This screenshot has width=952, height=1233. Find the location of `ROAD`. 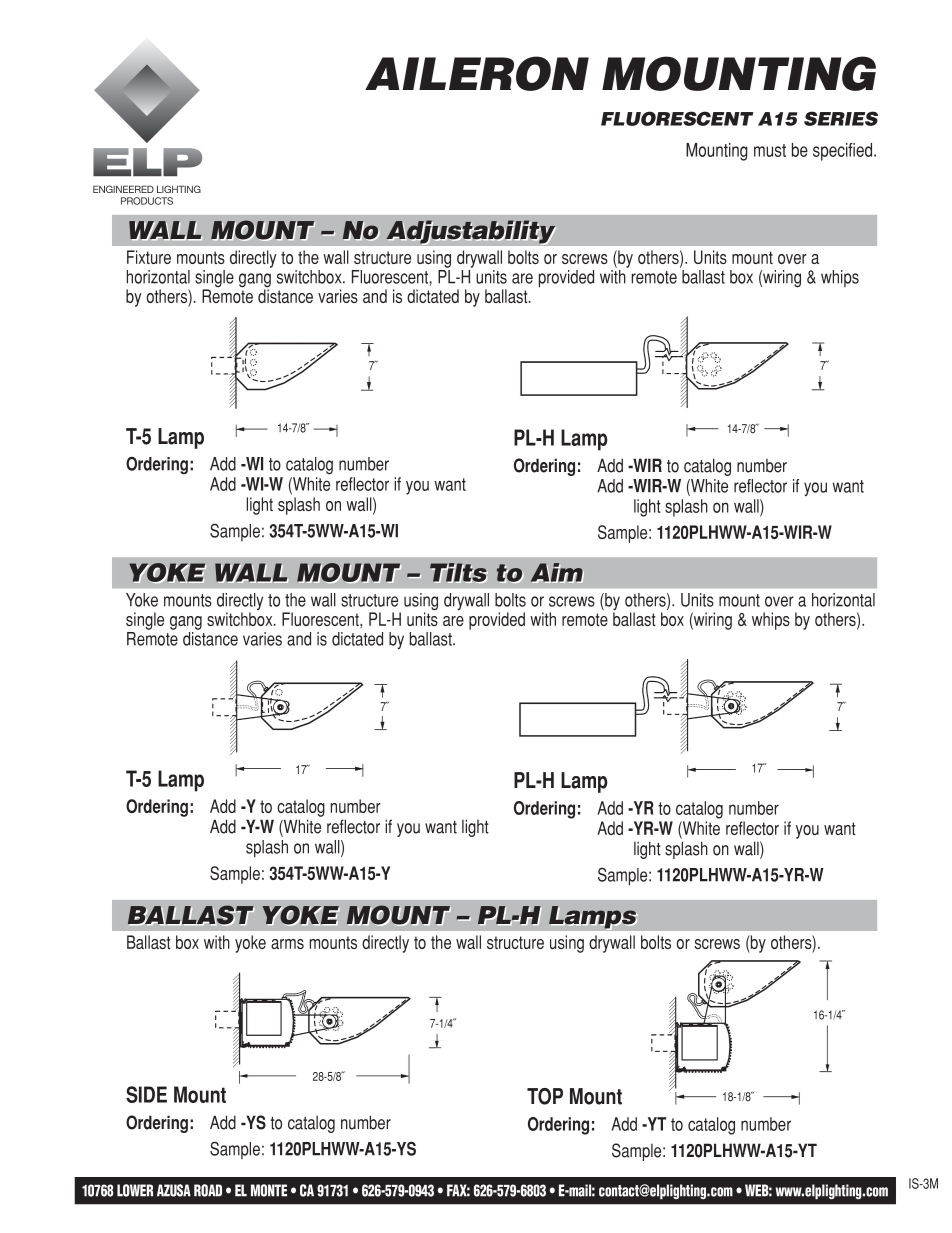

ROAD is located at coordinates (208, 1190).
